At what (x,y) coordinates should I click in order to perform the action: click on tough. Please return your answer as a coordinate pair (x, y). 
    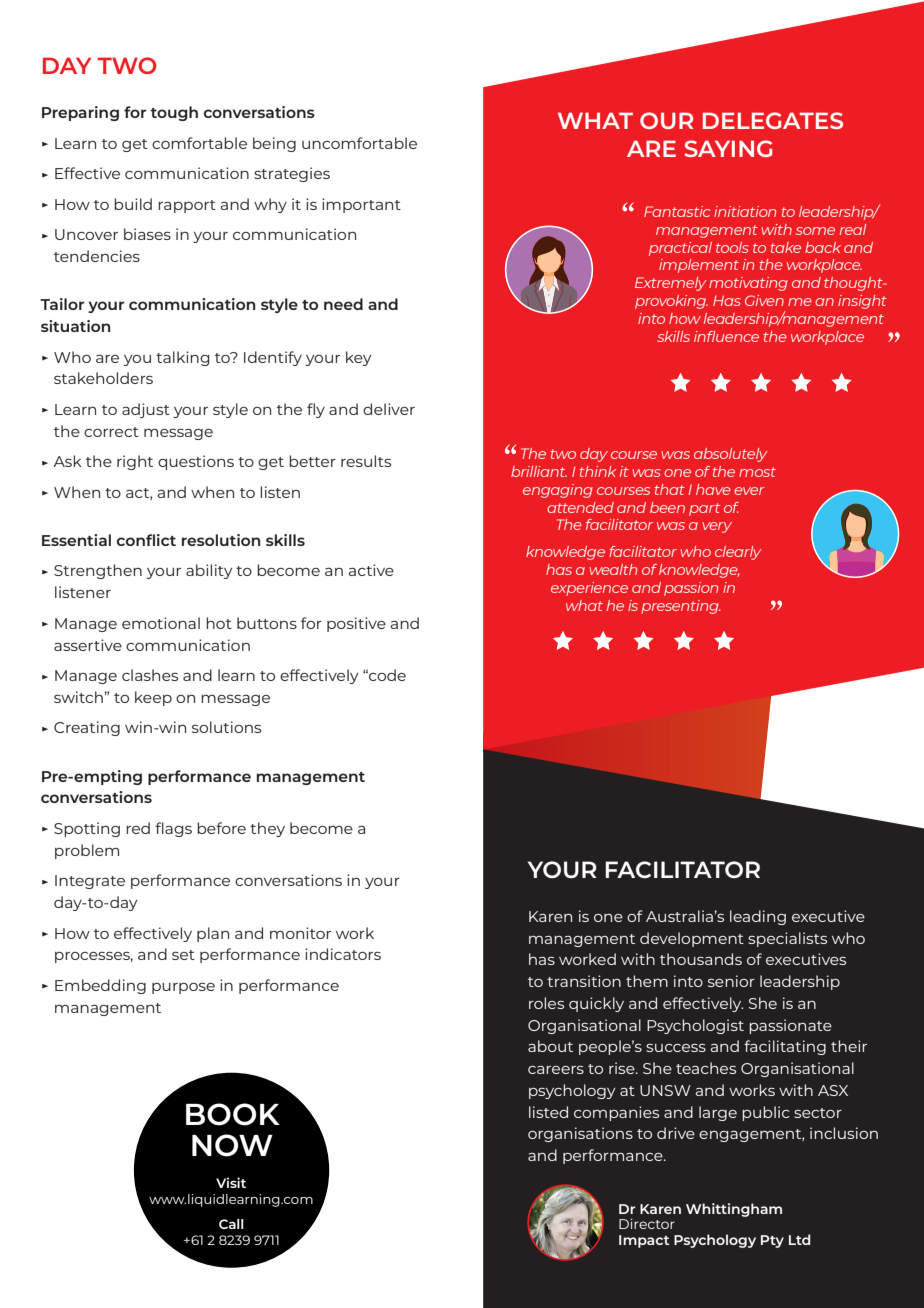
    Looking at the image, I should click on (174, 113).
